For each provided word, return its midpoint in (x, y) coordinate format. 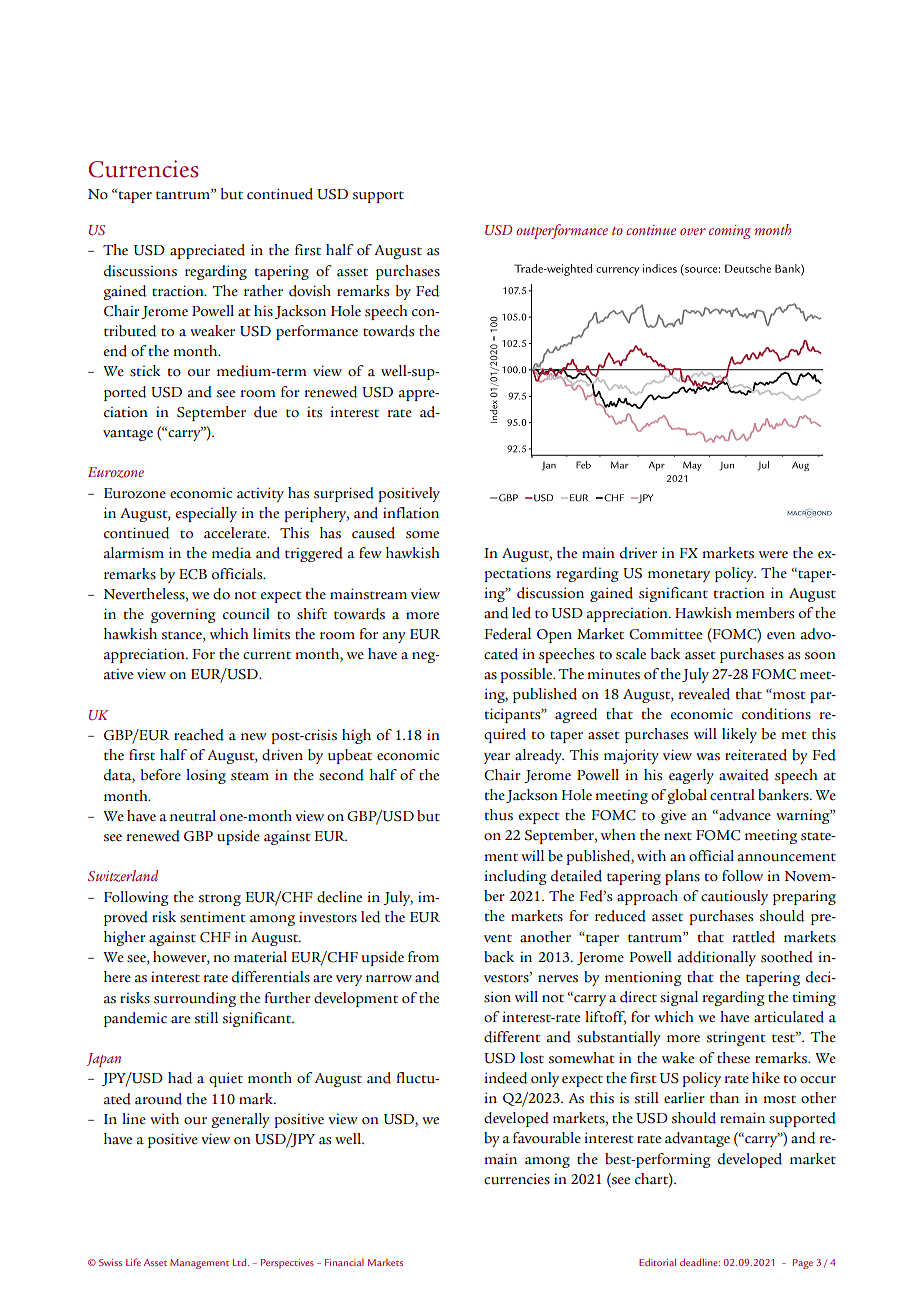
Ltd (241, 1262)
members (765, 613)
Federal (507, 634)
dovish (310, 291)
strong (220, 900)
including (515, 877)
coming (730, 232)
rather (263, 291)
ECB (193, 574)
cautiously (734, 897)
